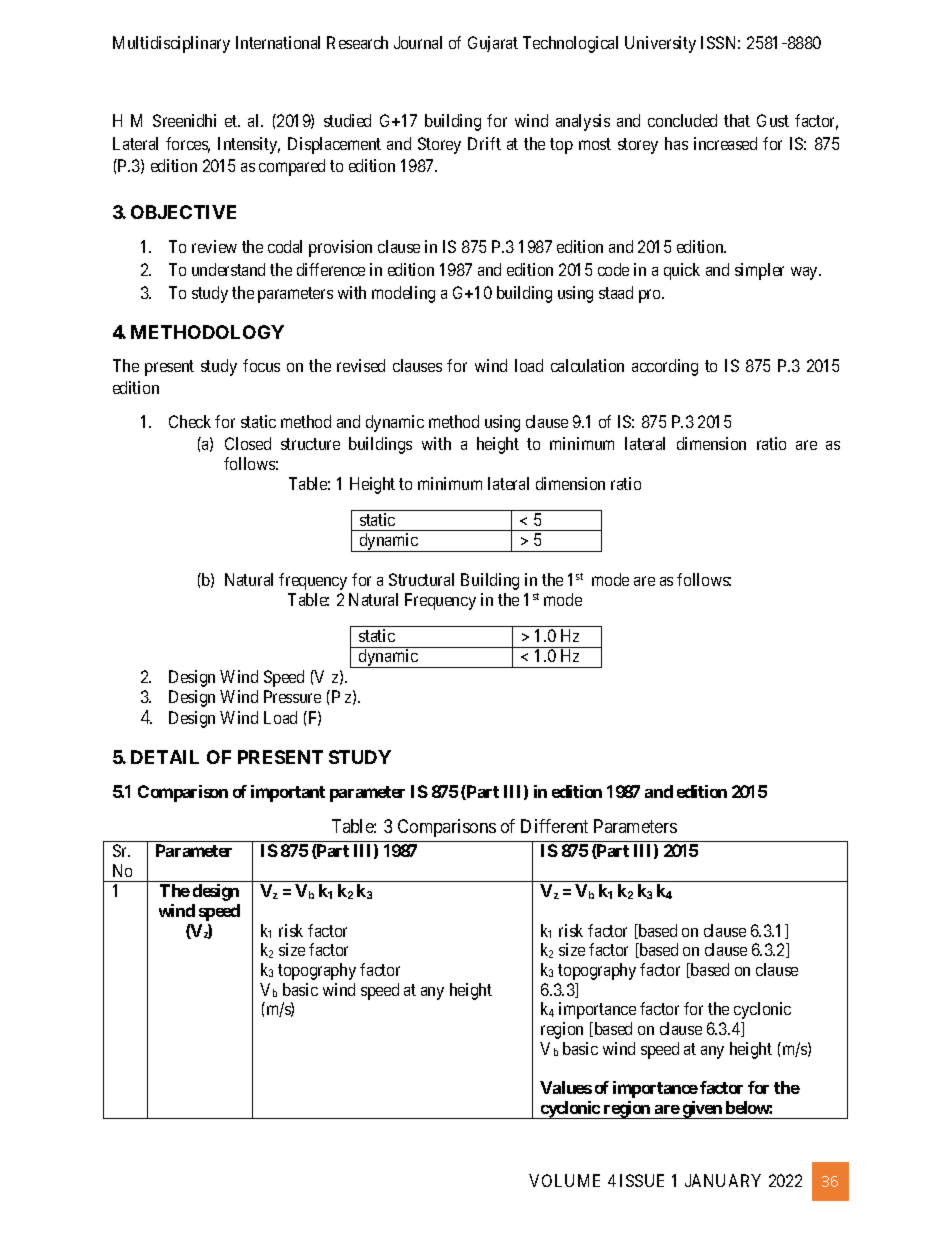 The image size is (952, 1233). I want to click on Gujarat, so click(493, 44).
